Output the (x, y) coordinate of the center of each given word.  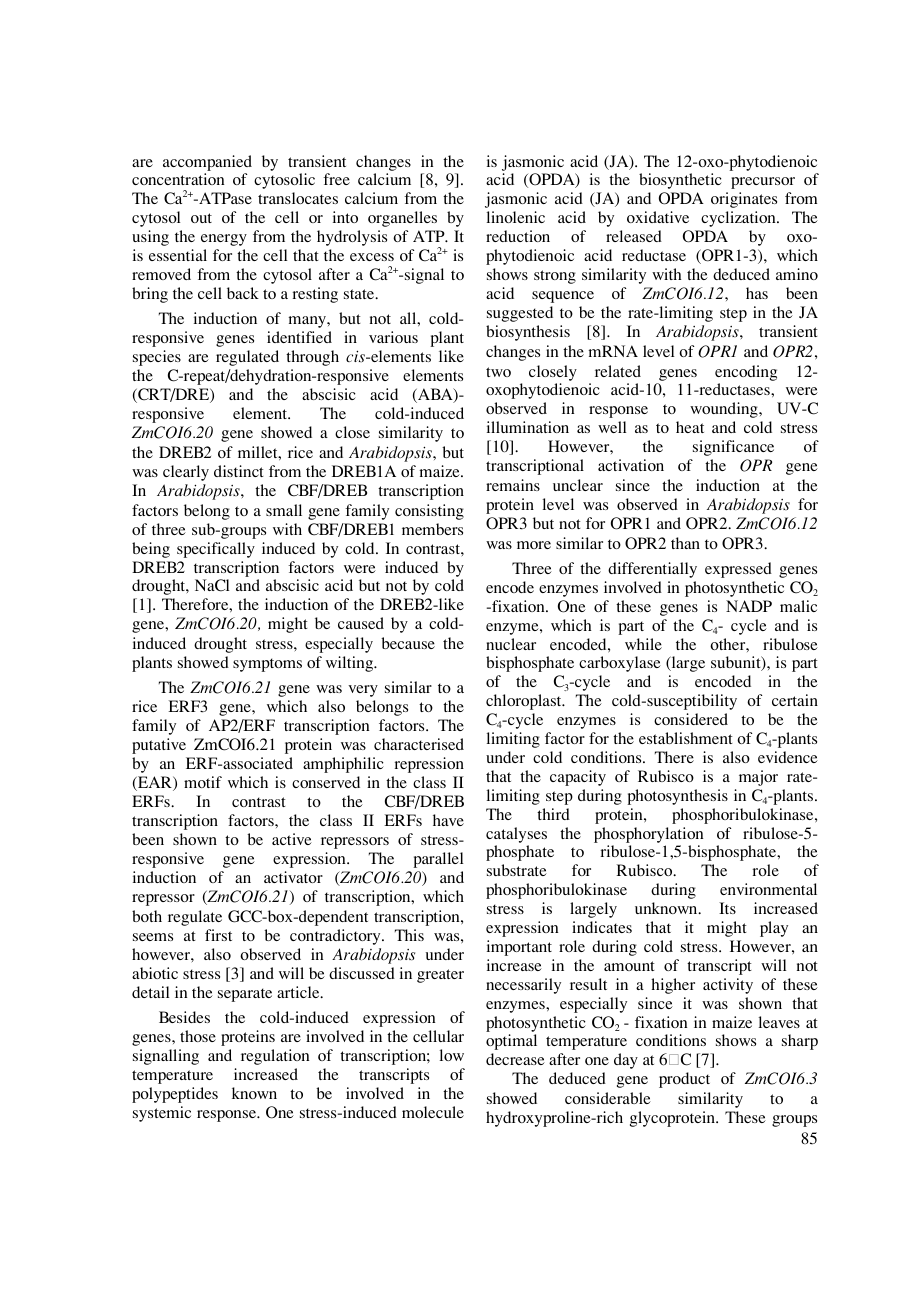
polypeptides (175, 1095)
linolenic (516, 217)
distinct (239, 471)
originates (744, 200)
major (758, 778)
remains (513, 485)
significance (733, 448)
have (448, 820)
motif (203, 782)
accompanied (207, 163)
